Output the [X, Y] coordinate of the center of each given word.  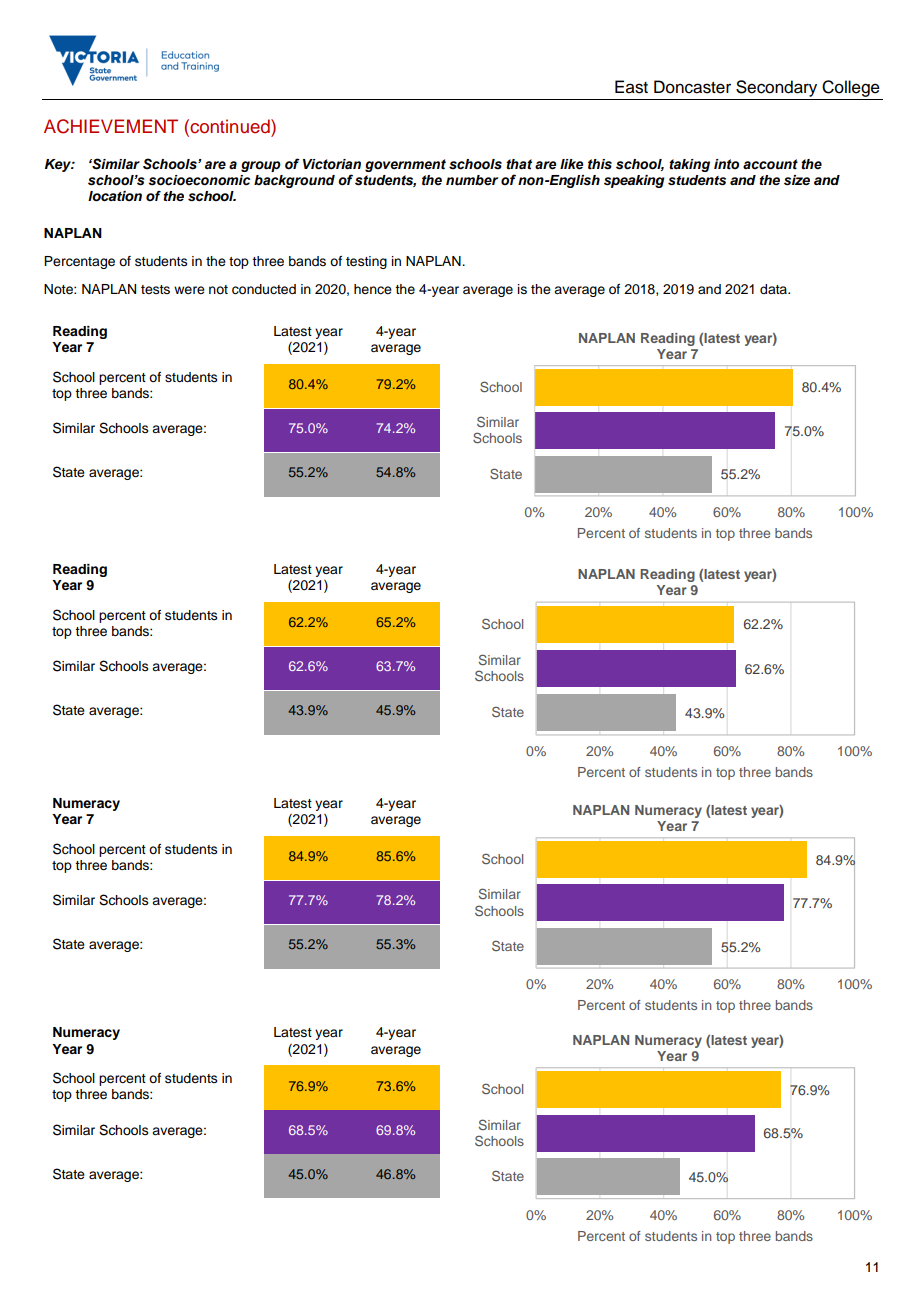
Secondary [776, 88]
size [797, 180]
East [631, 87]
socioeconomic [199, 180]
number [472, 180]
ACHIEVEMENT [111, 126]
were [189, 290]
